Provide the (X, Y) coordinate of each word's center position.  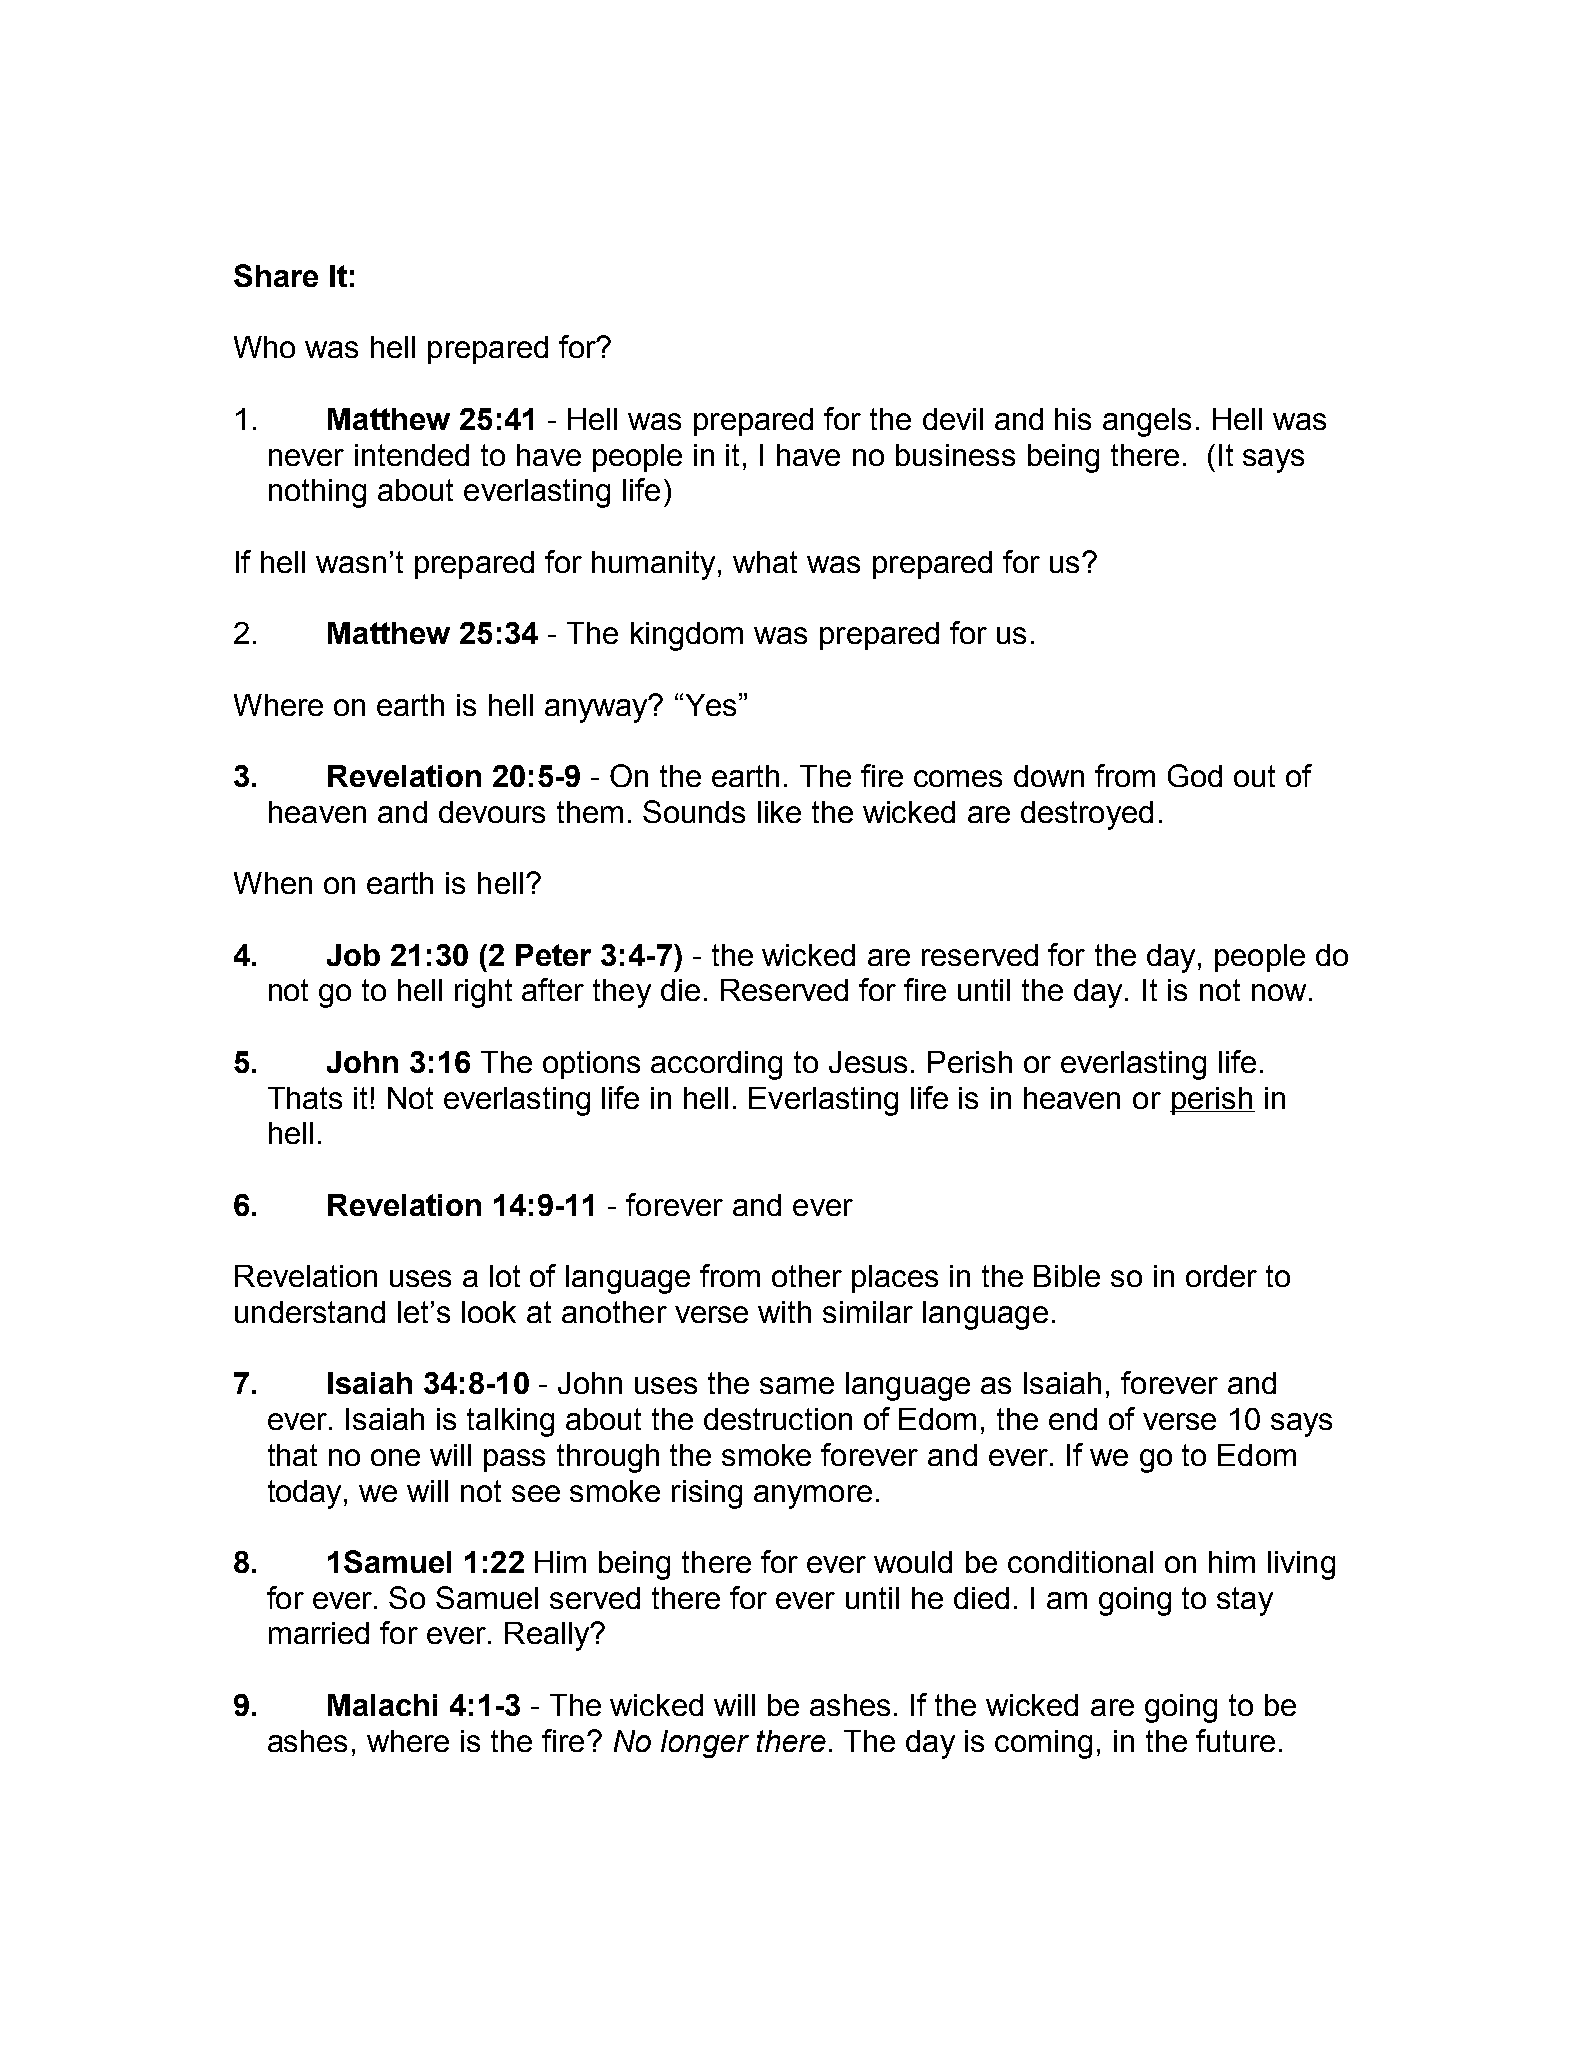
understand (310, 1312)
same (797, 1385)
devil (953, 419)
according (716, 1065)
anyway (598, 710)
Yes (711, 705)
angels (1147, 422)
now (1279, 992)
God (1195, 775)
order (1221, 1276)
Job (353, 955)
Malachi (382, 1705)
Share (276, 275)
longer (705, 1744)
